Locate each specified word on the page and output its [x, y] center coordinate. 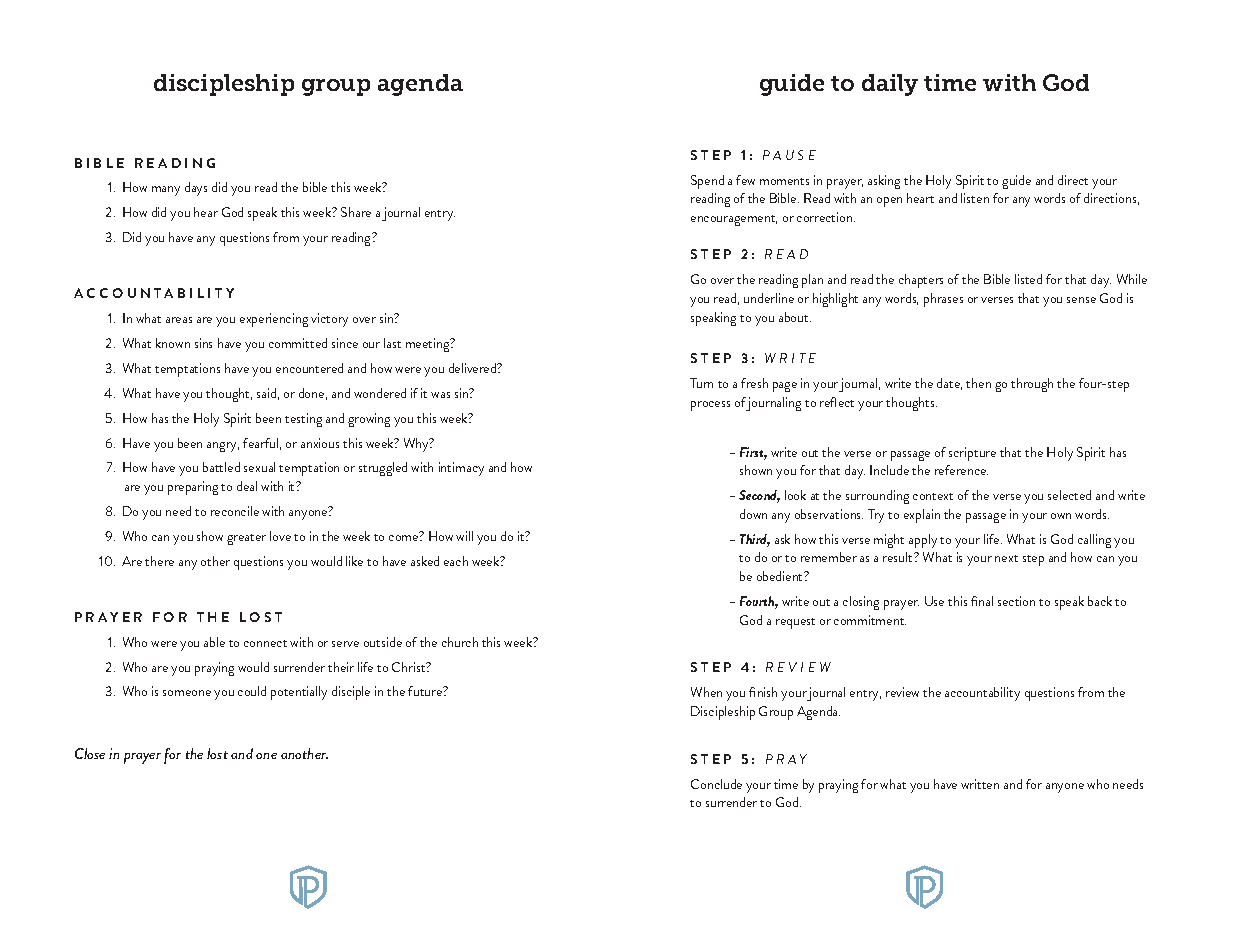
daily [890, 85]
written [980, 784]
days [196, 189]
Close [90, 753]
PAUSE [789, 155]
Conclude [716, 784]
